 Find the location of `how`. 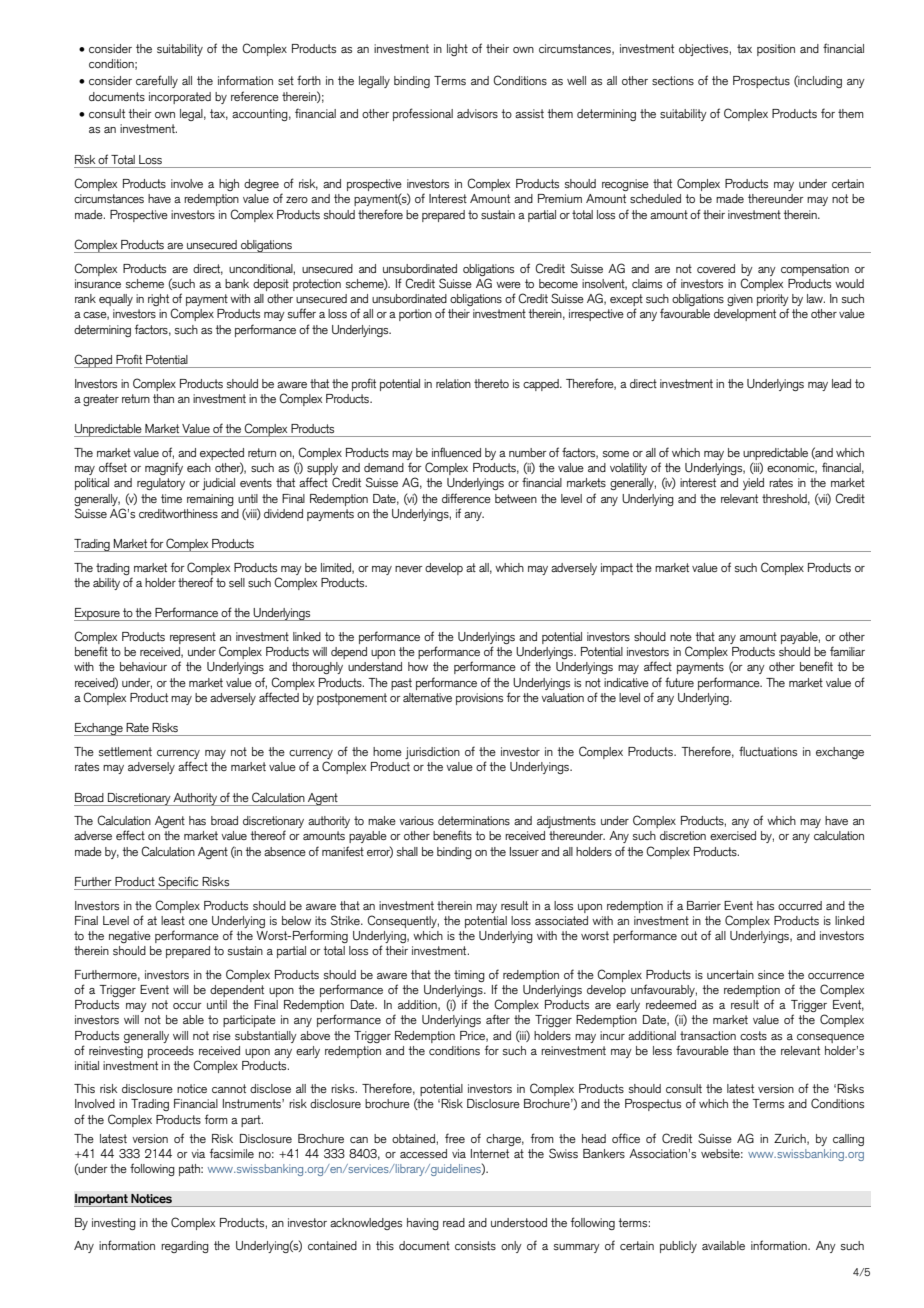

how is located at coordinates (418, 666).
